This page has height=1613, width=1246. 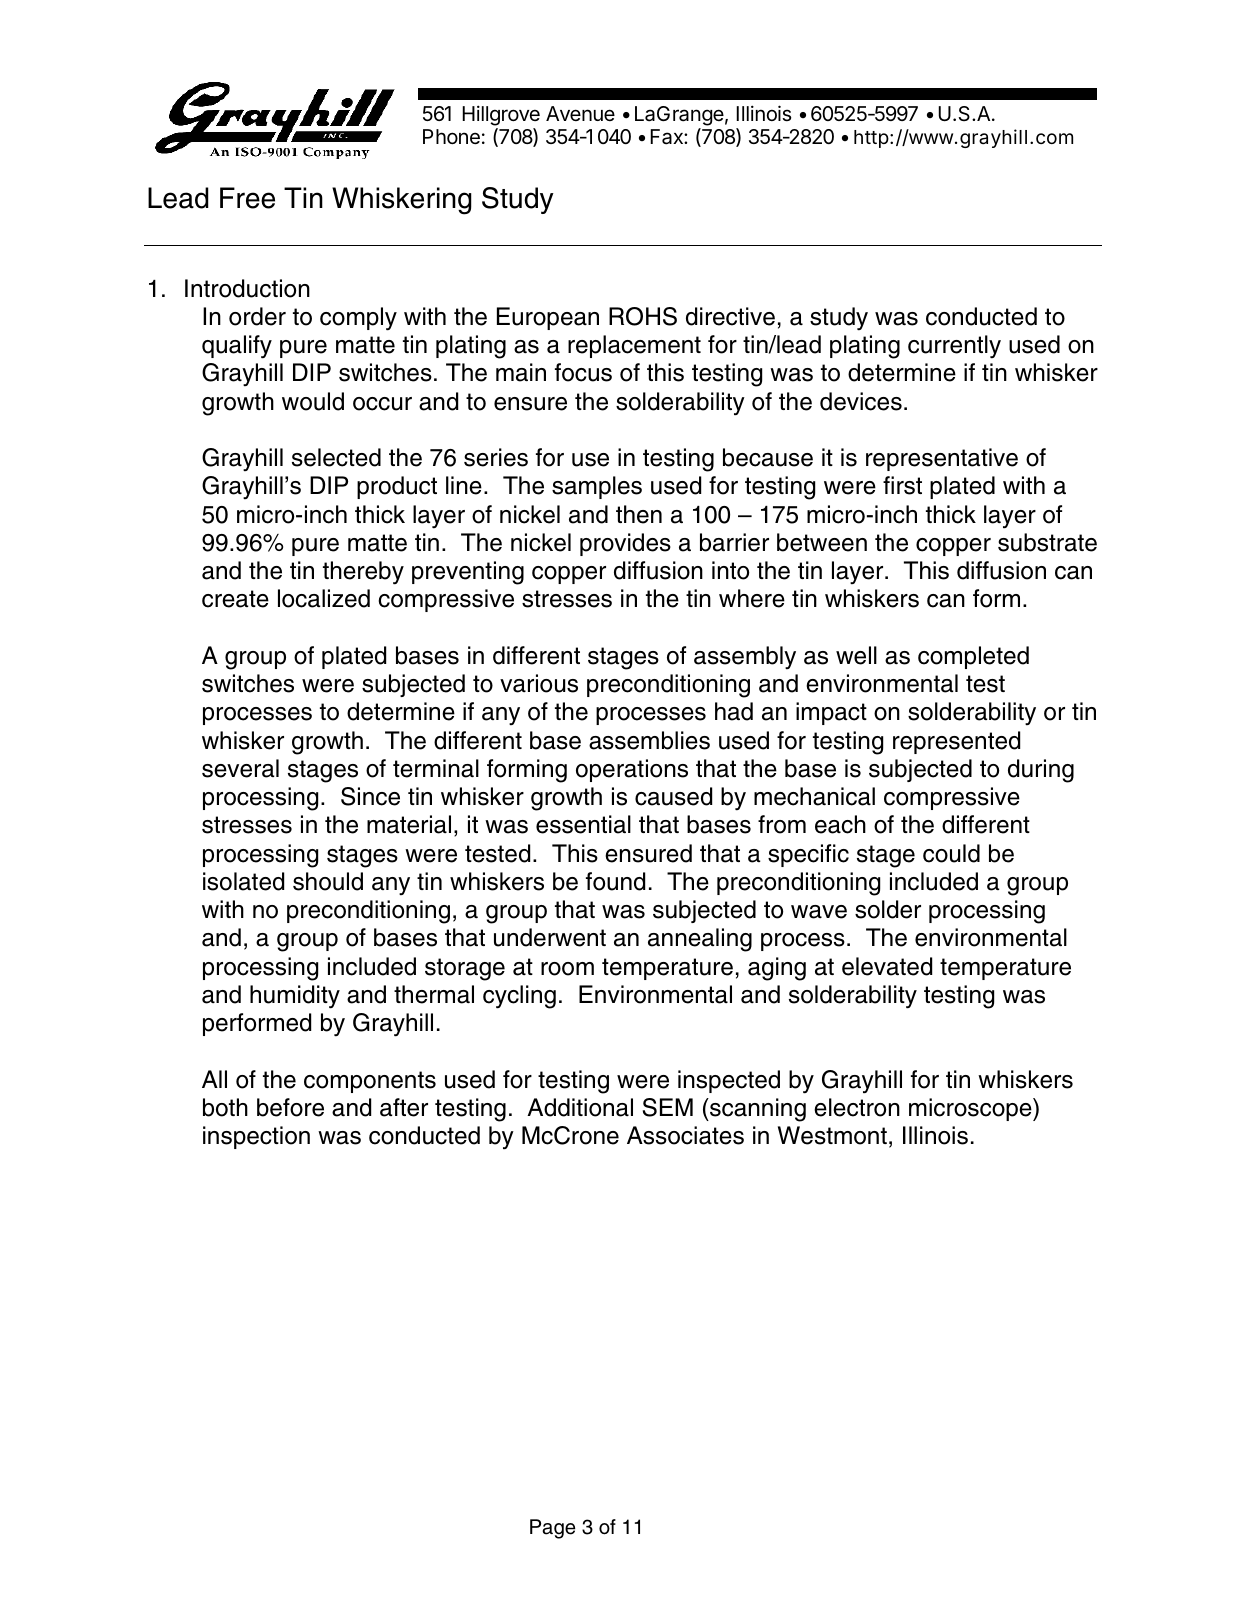 I want to click on Page, so click(x=552, y=1529).
